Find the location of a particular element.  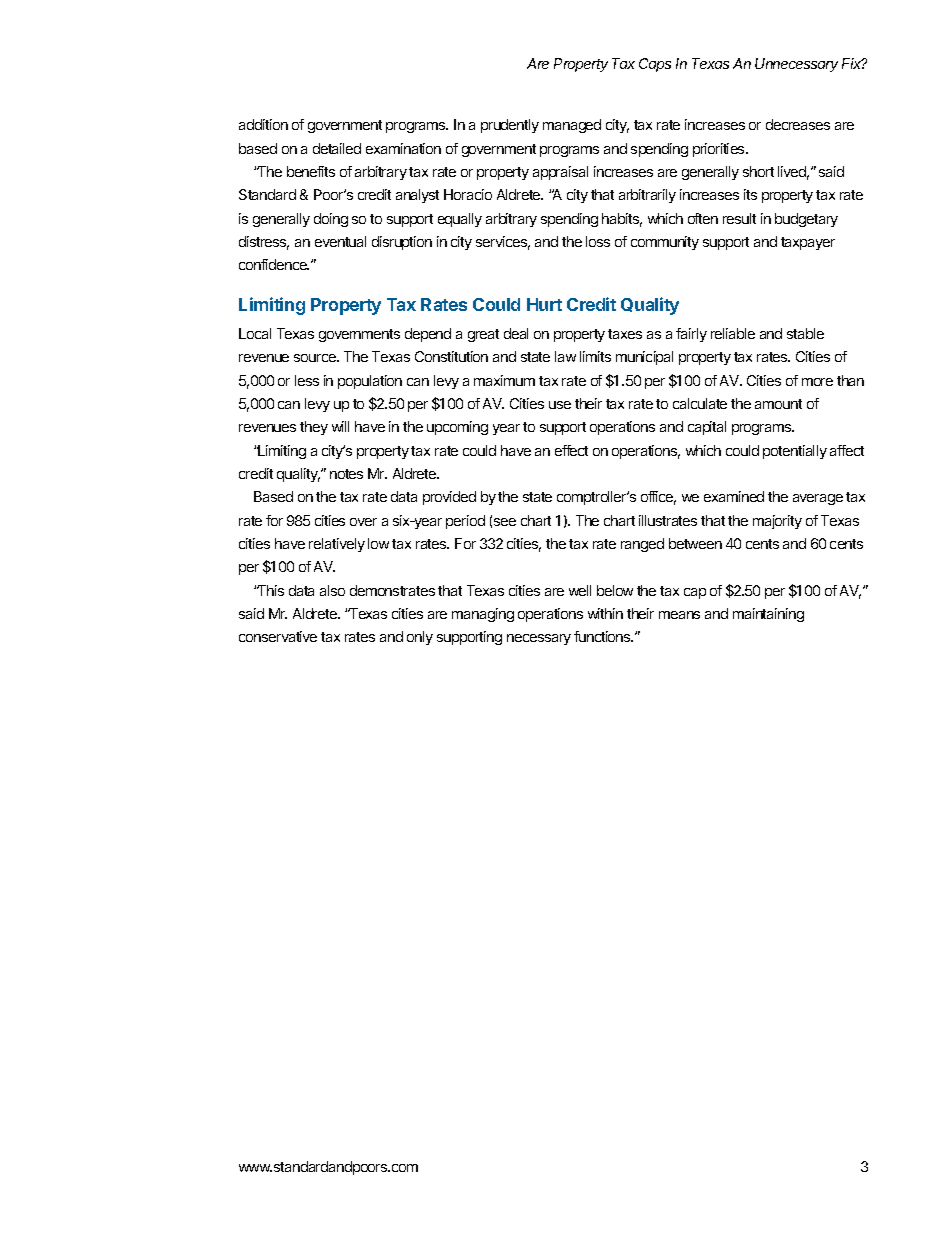

conservative is located at coordinates (278, 636).
